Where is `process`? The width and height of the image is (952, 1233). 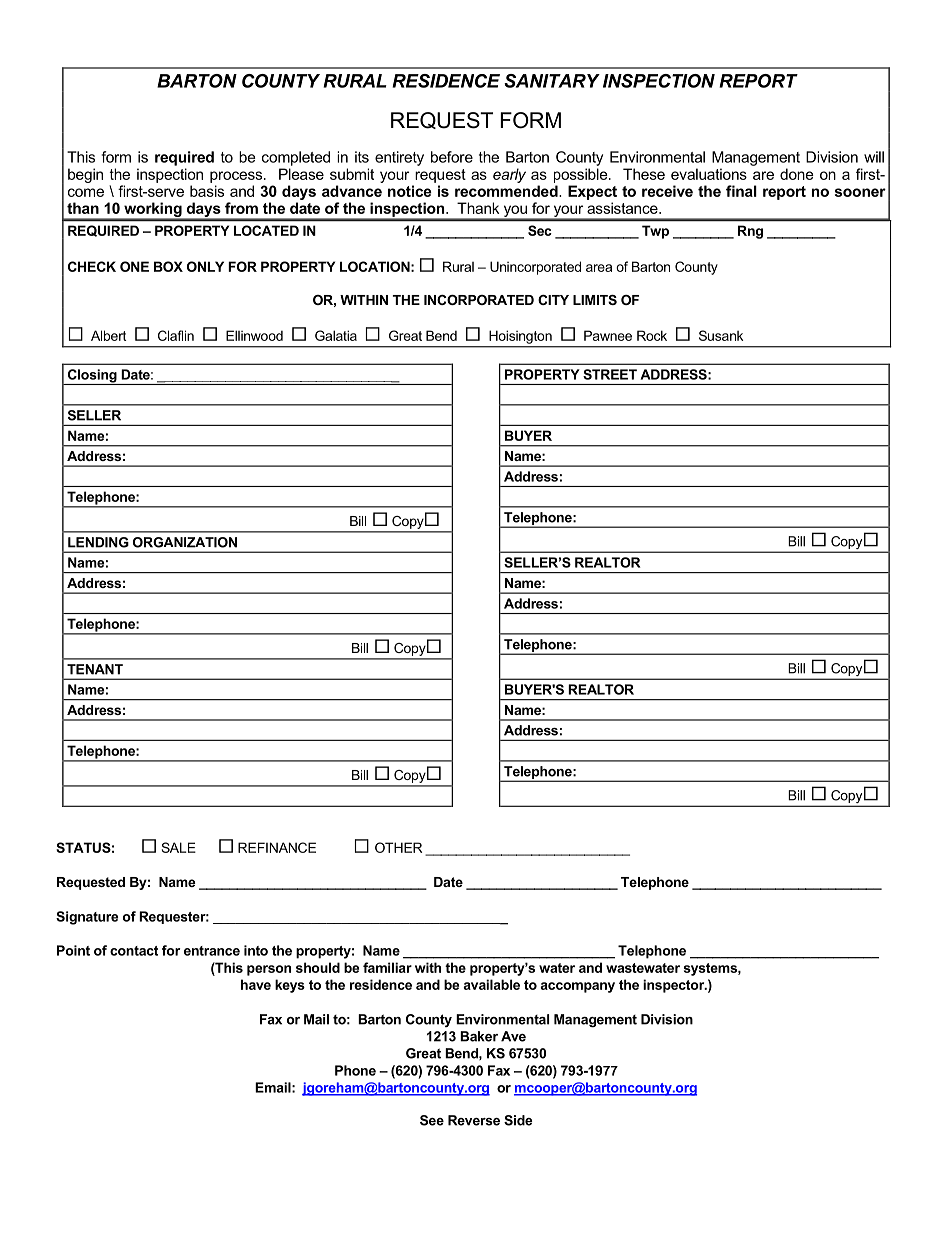
process is located at coordinates (237, 177).
